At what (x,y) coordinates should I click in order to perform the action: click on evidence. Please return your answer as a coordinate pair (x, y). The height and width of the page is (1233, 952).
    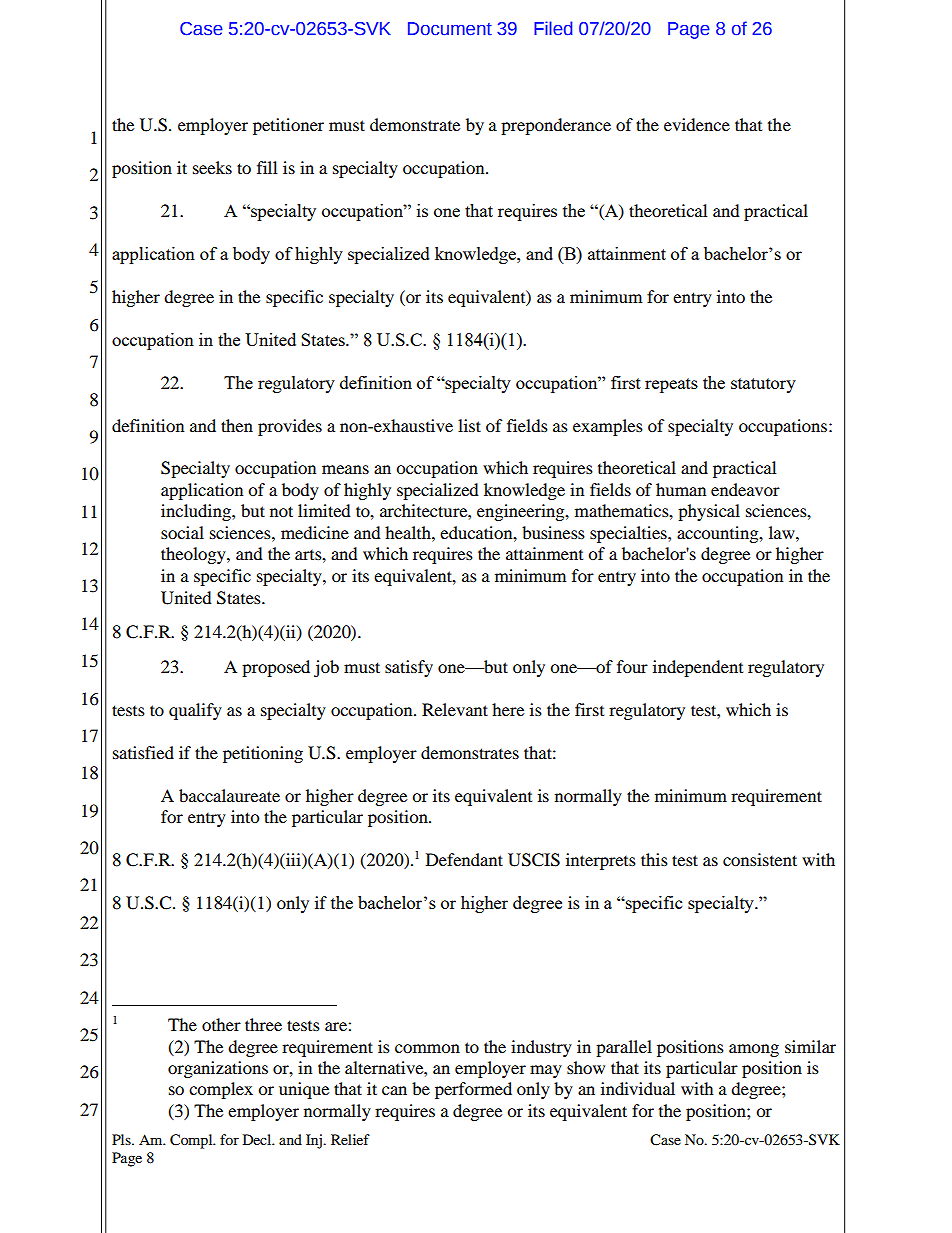
    Looking at the image, I should click on (697, 124).
